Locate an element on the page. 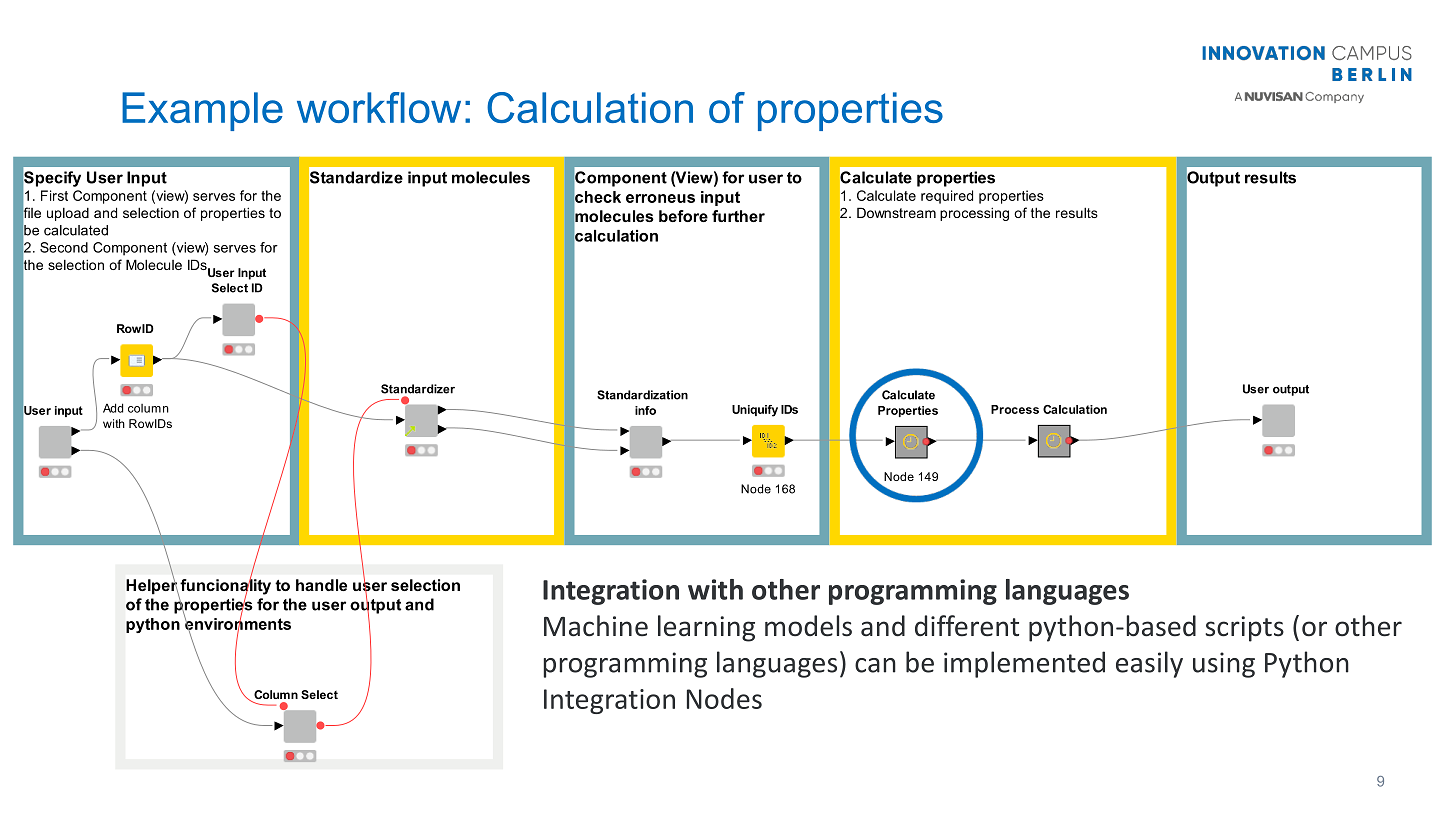  easily is located at coordinates (1149, 664).
